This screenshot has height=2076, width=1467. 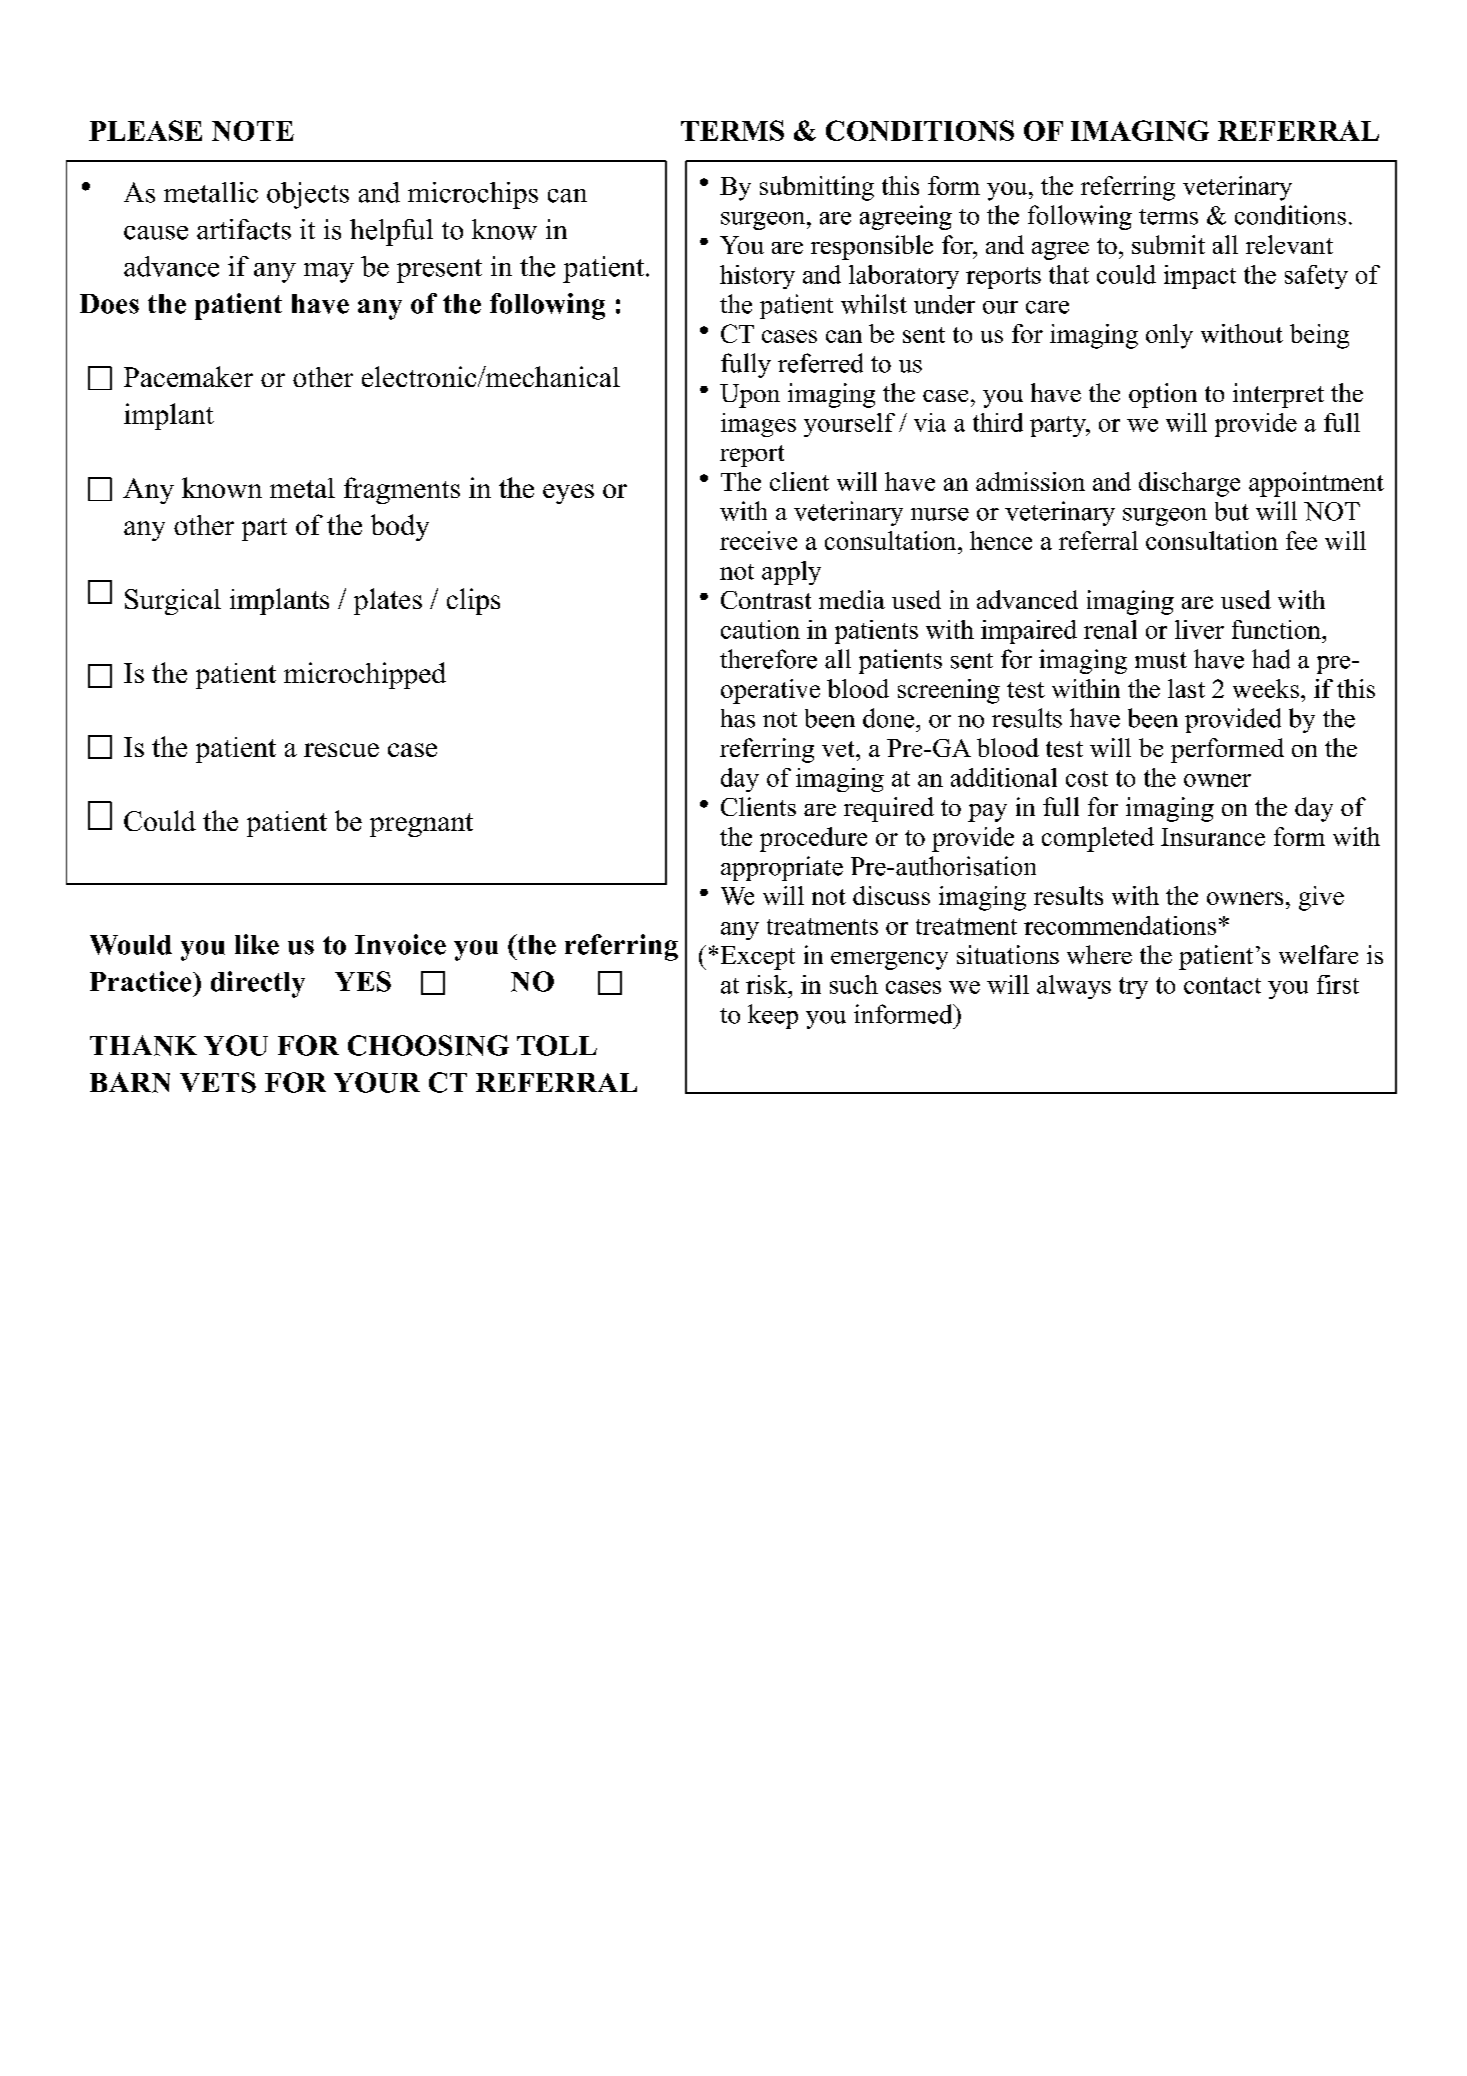 I want to click on liver, so click(x=1199, y=629).
